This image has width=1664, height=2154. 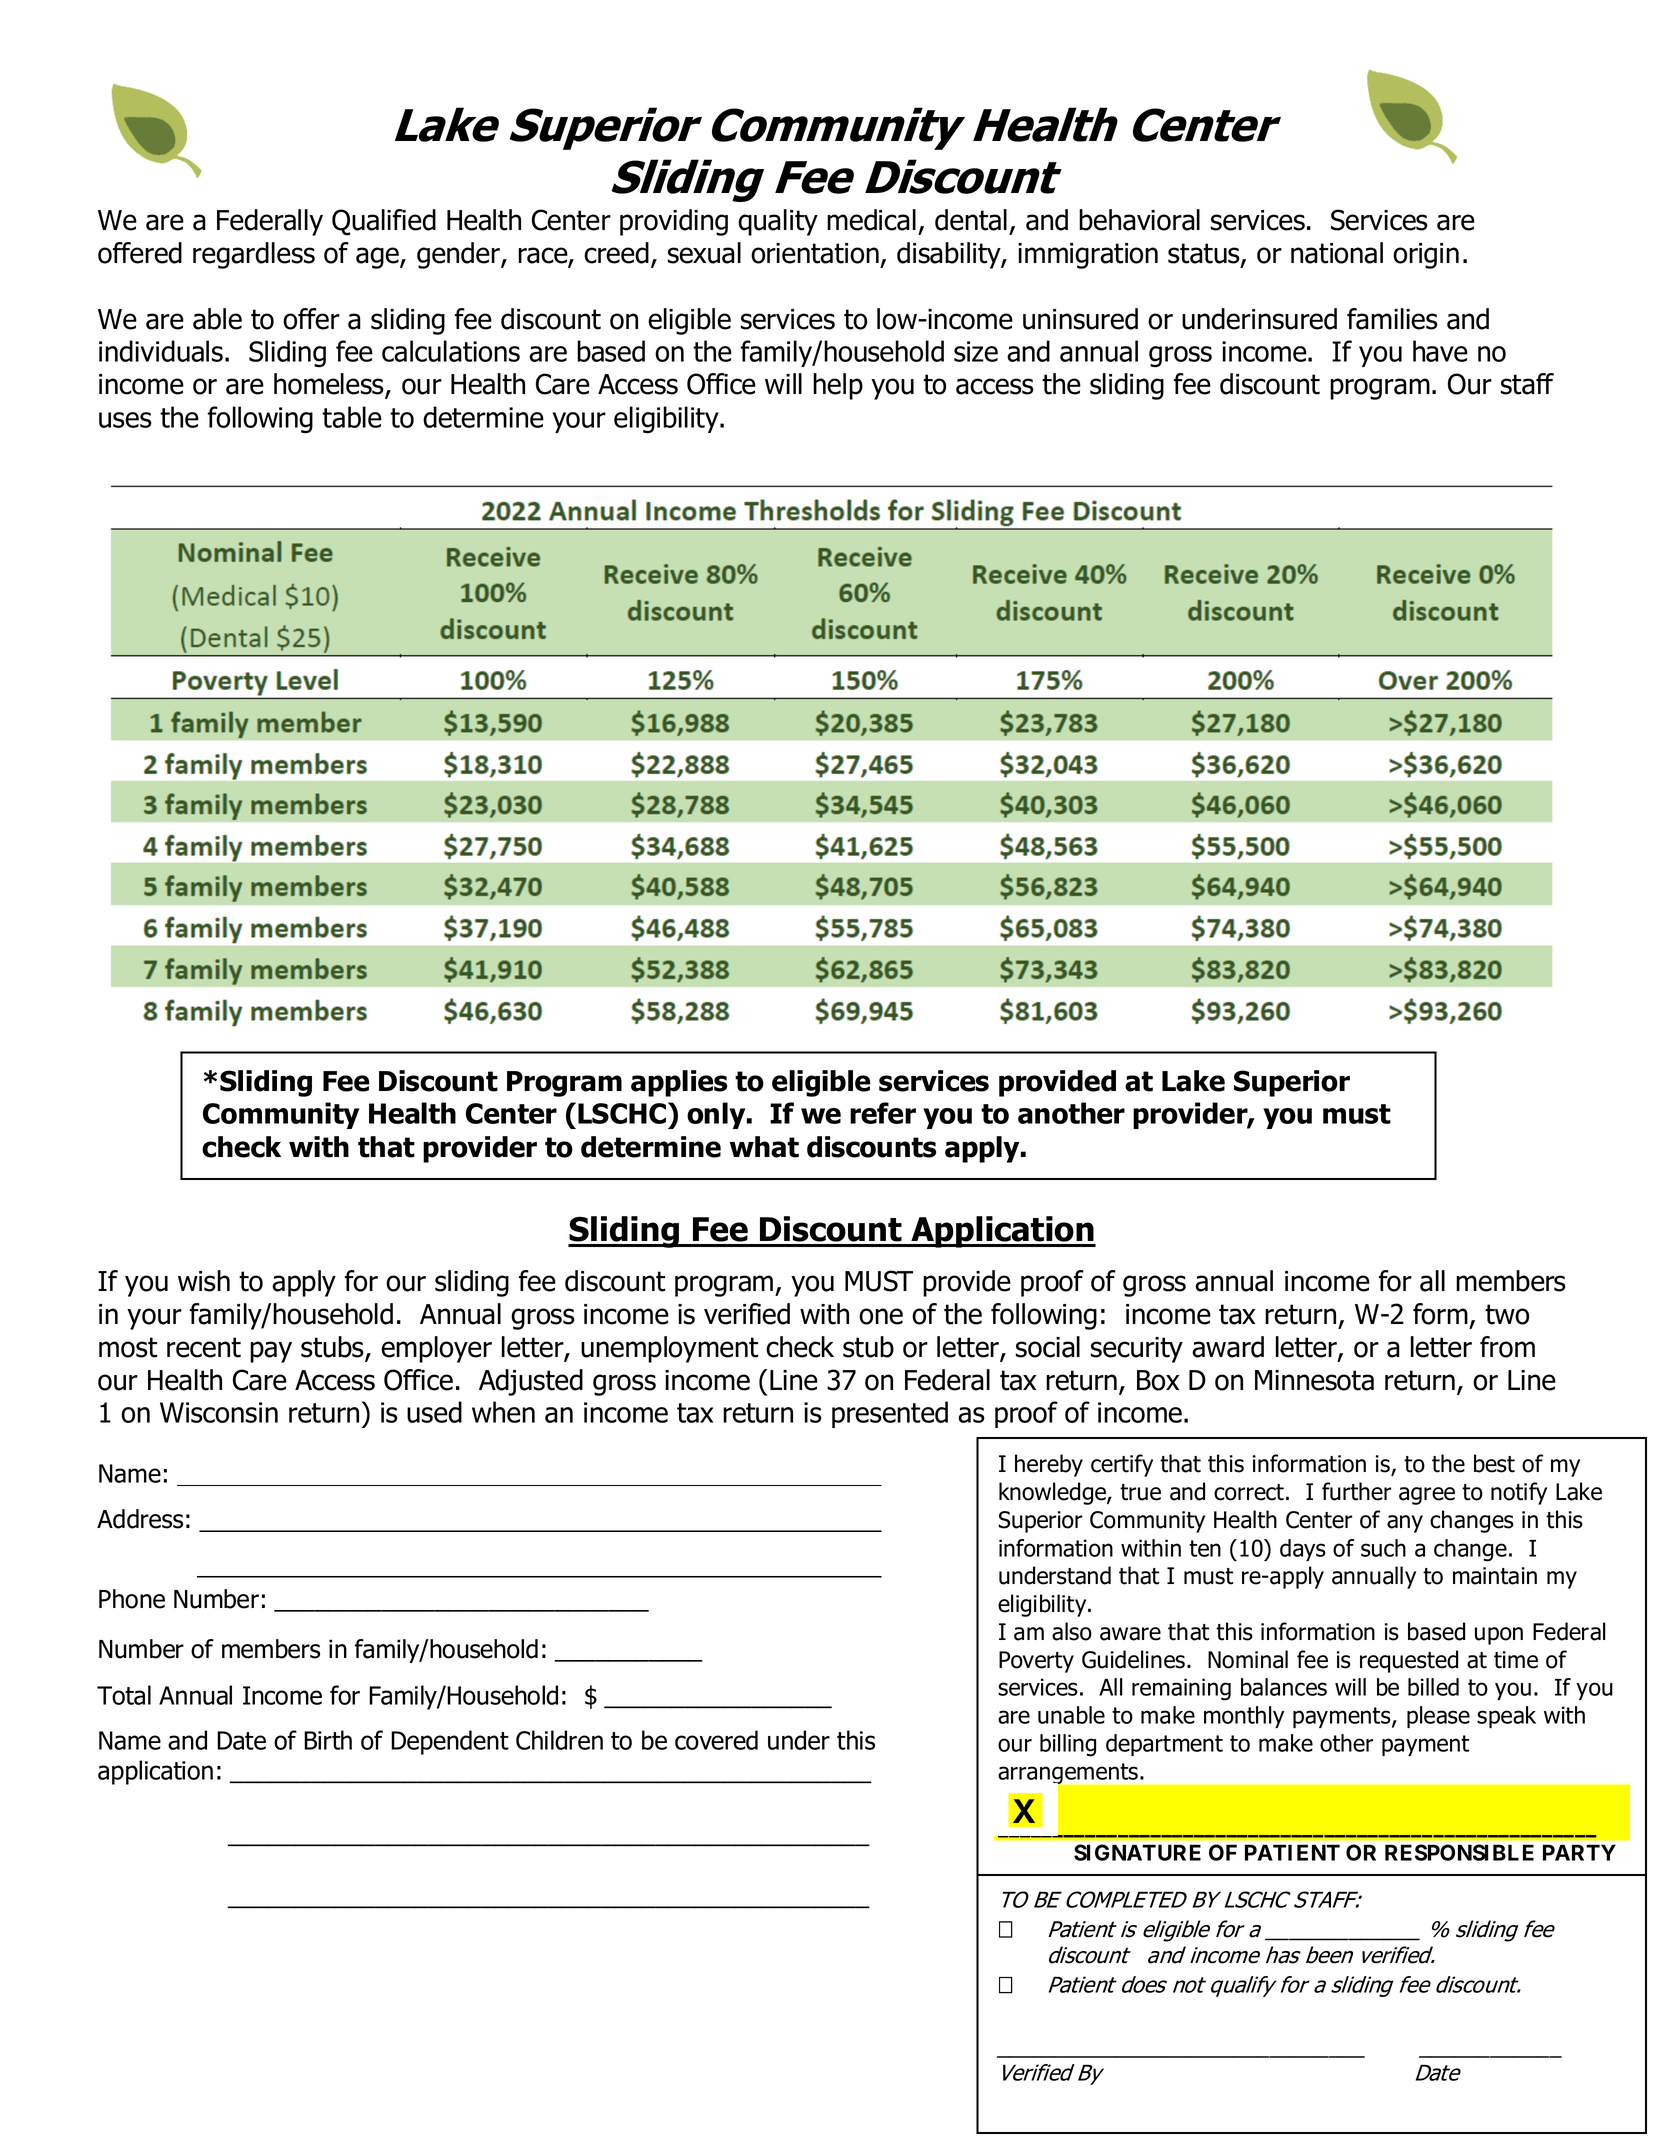 I want to click on have, so click(x=1440, y=351).
